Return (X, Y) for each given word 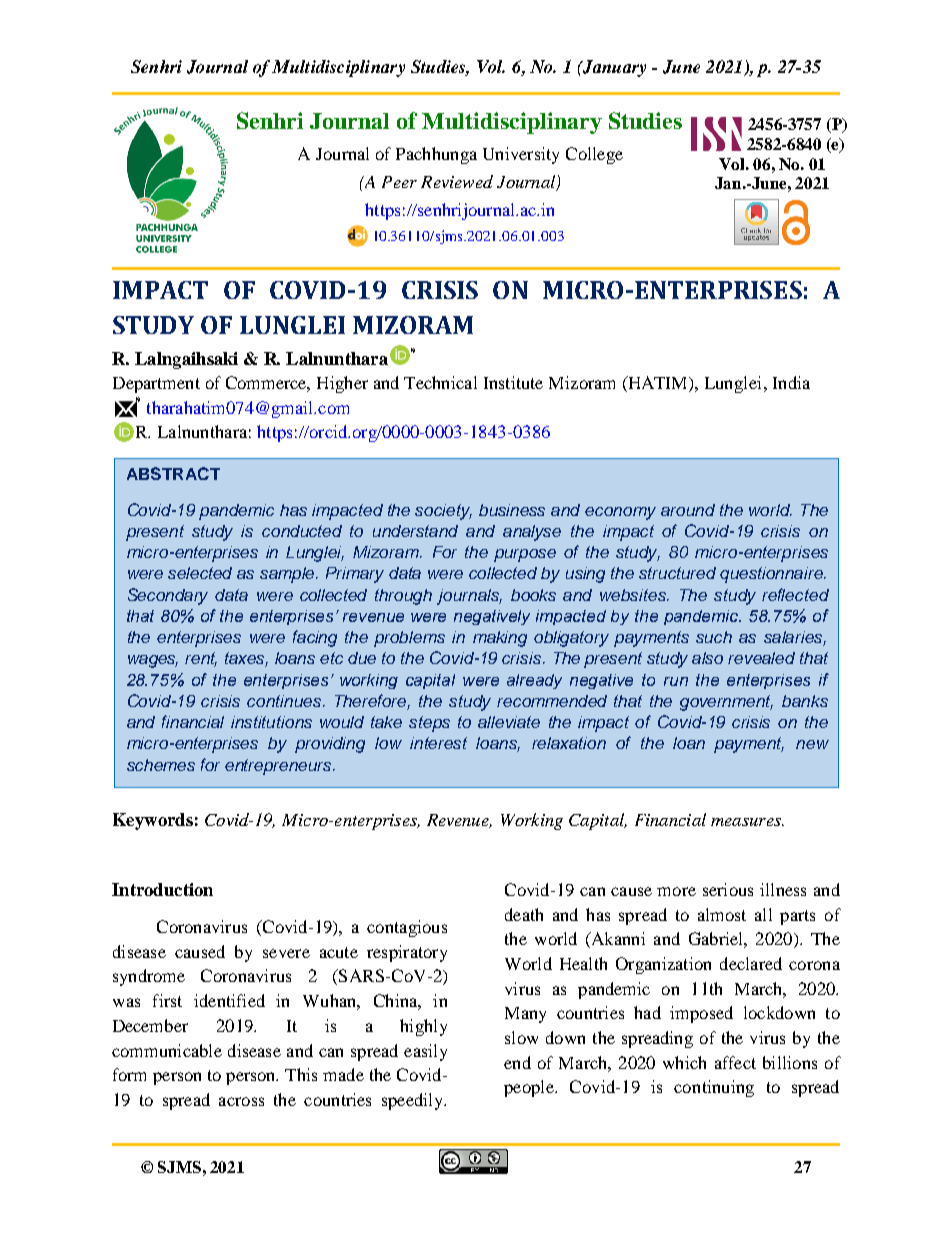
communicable (167, 1050)
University (521, 155)
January (613, 68)
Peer (399, 182)
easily (425, 1052)
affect (735, 1062)
